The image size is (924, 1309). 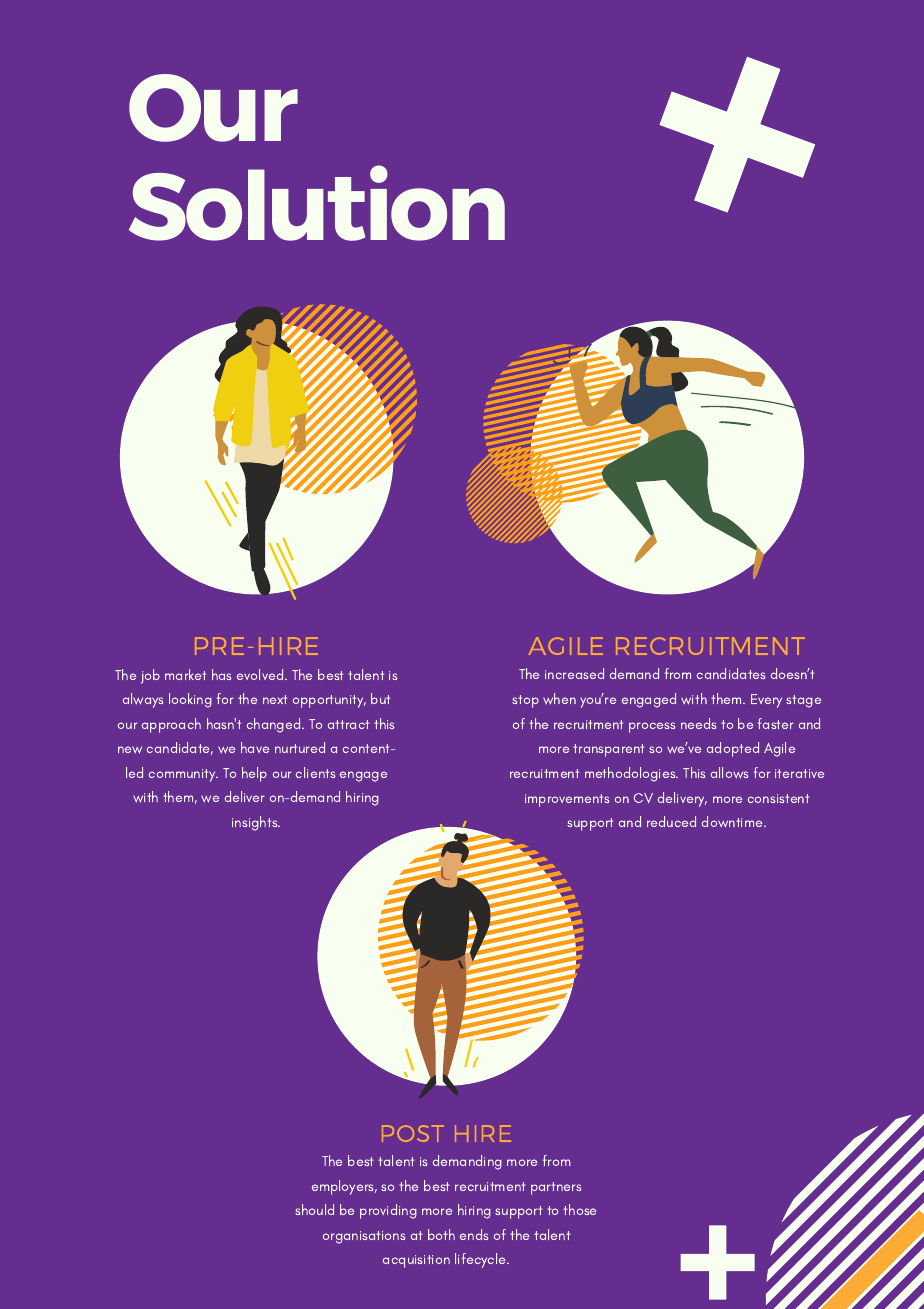 What do you see at coordinates (766, 701) in the screenshot?
I see `Every` at bounding box center [766, 701].
